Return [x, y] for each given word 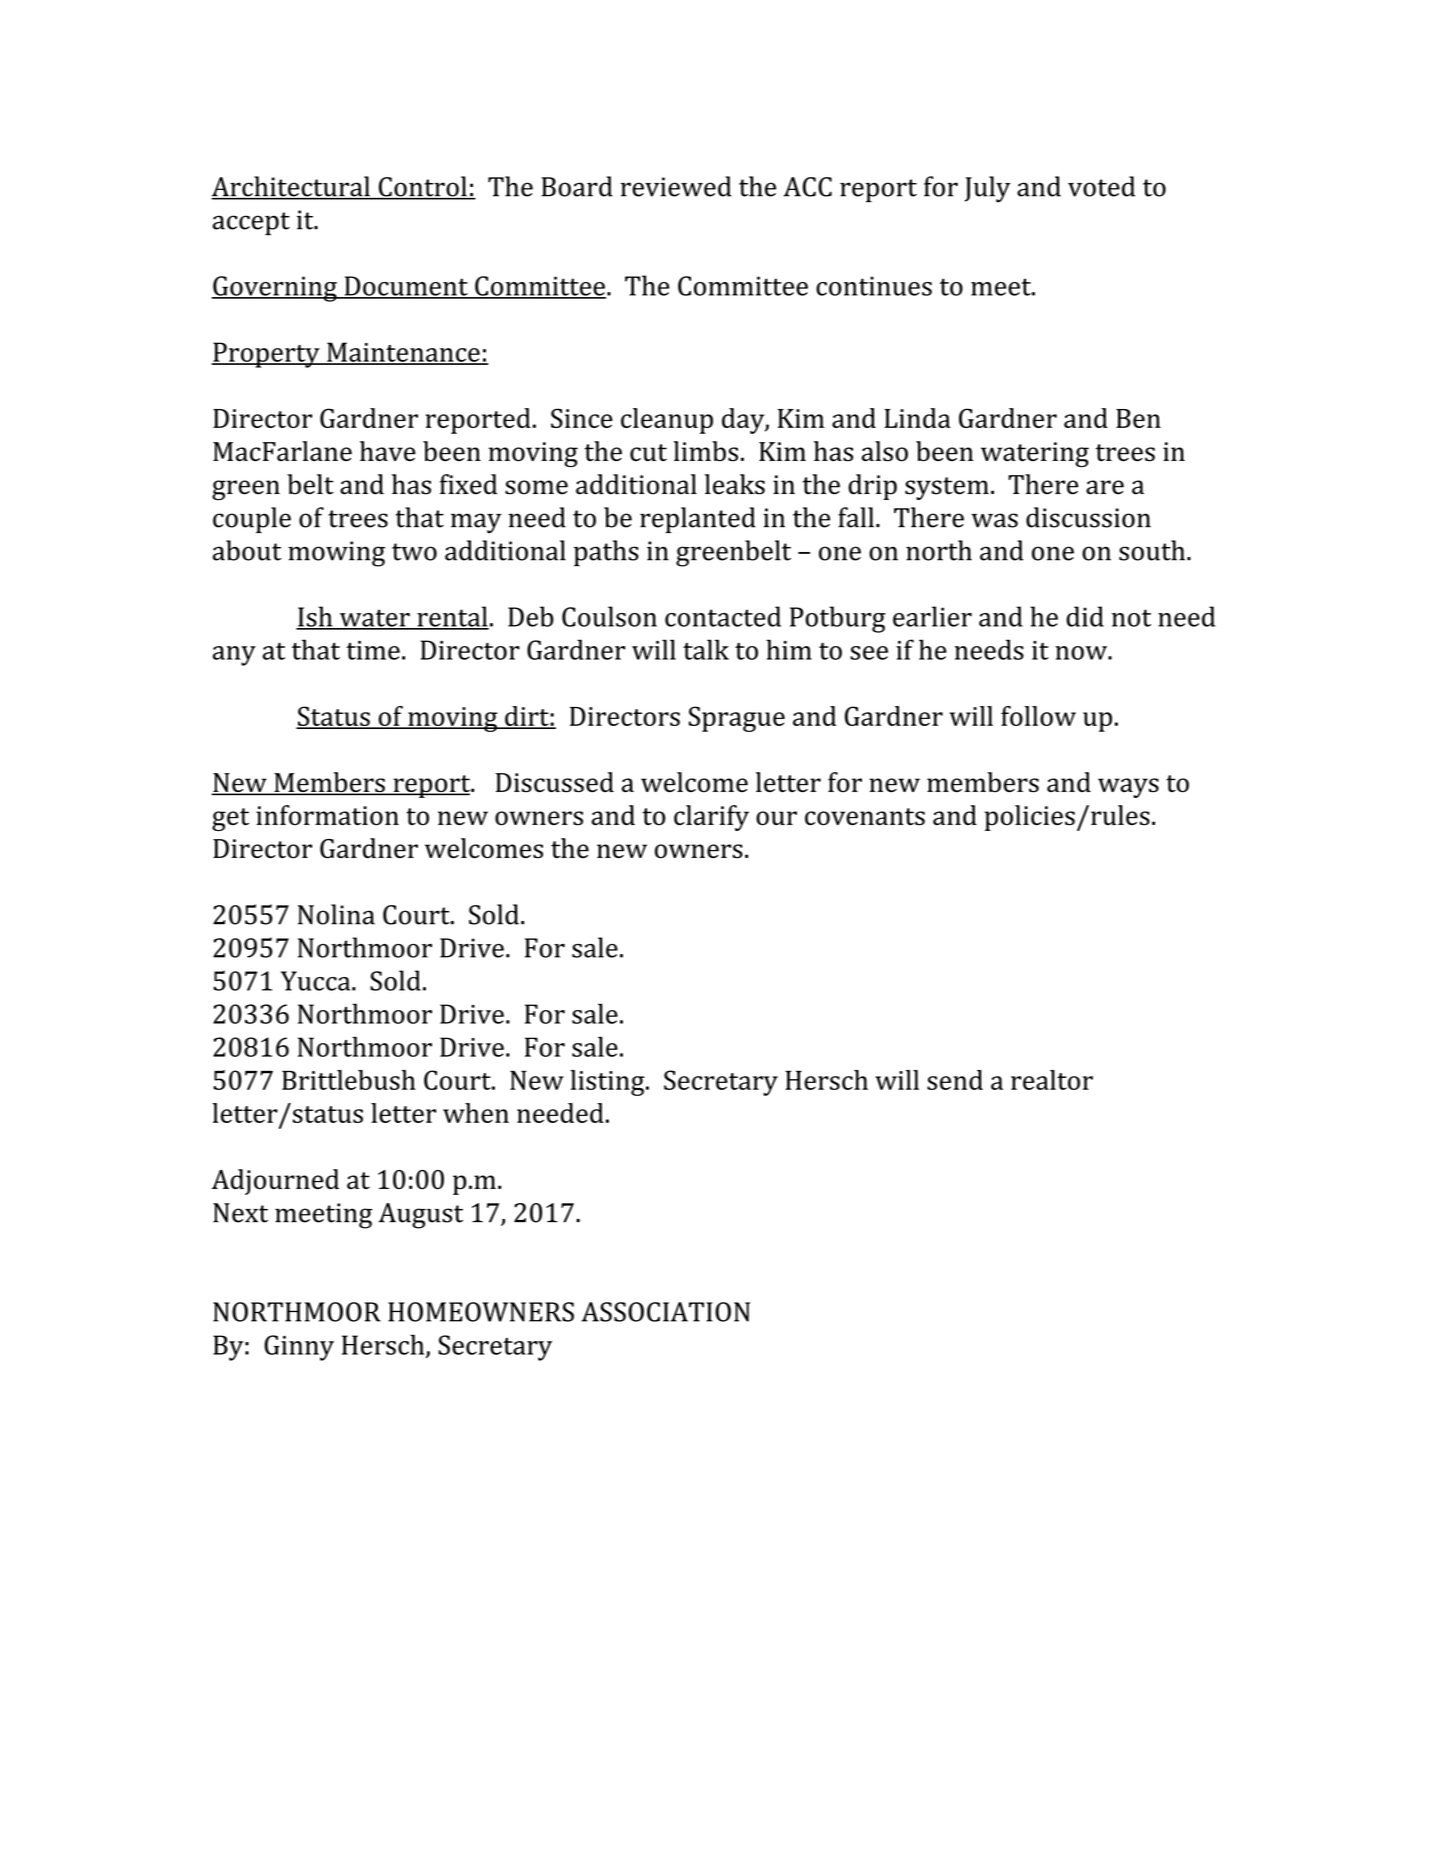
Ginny [299, 1348]
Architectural [291, 187]
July [988, 189]
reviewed [676, 186]
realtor [1052, 1080]
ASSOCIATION [665, 1312]
